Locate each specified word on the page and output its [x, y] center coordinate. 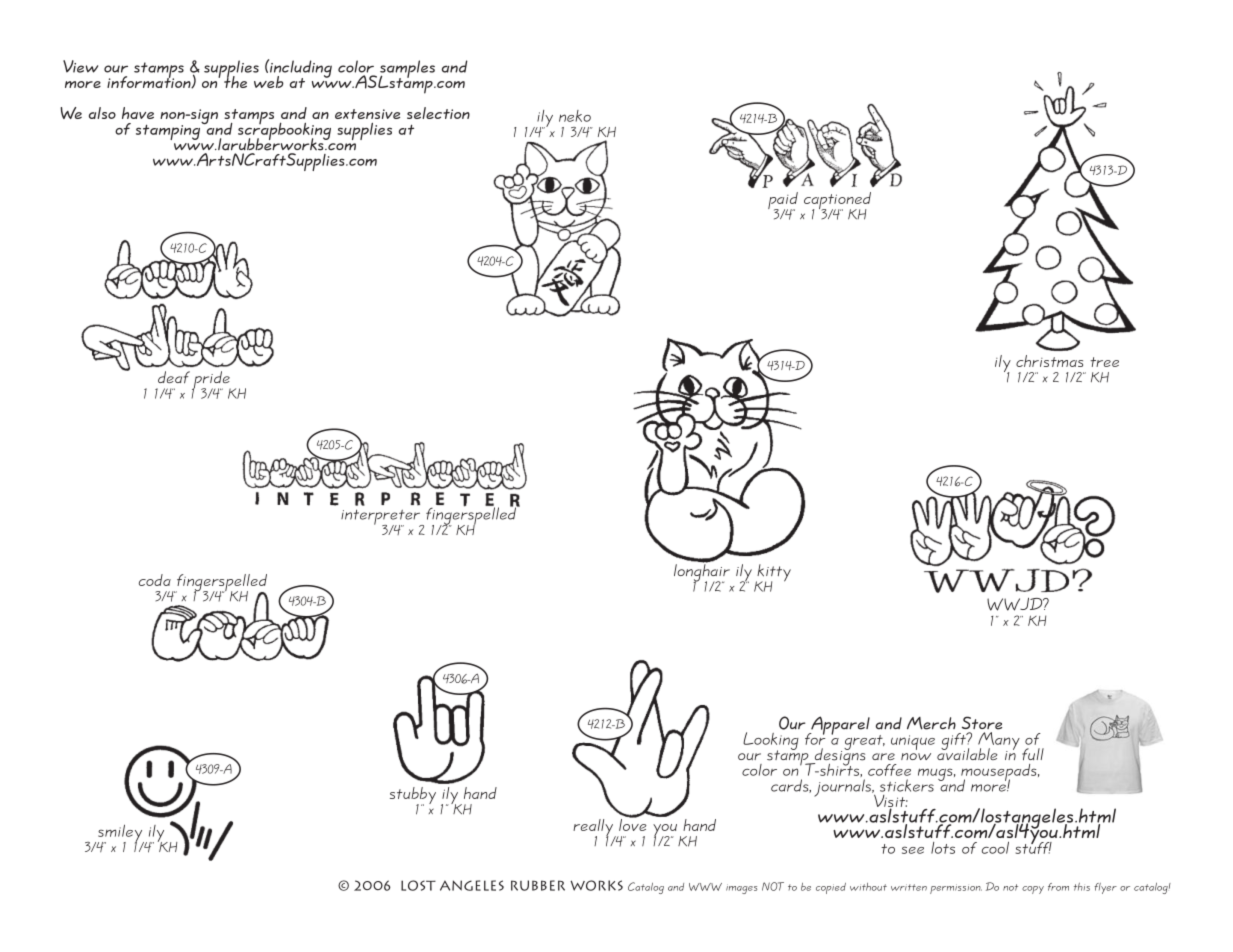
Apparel [839, 725]
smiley [121, 834]
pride [212, 381]
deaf [174, 377]
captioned [837, 202]
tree [1104, 362]
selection [438, 113]
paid [783, 202]
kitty [773, 574]
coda [155, 580]
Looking [771, 742]
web [269, 82]
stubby [413, 797]
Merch [931, 723]
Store [982, 723]
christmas [1049, 361]
